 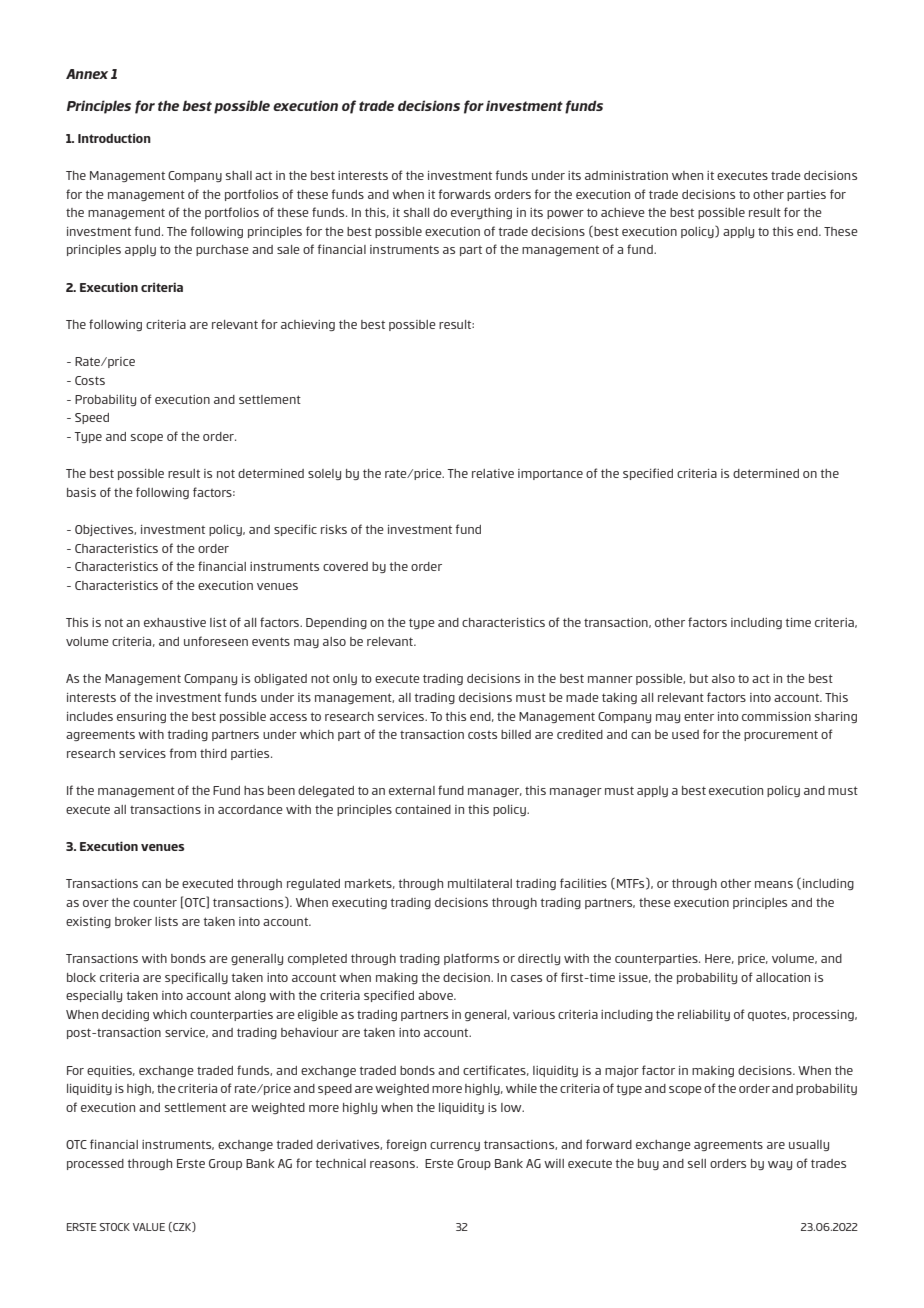 I want to click on basis, so click(x=81, y=492).
